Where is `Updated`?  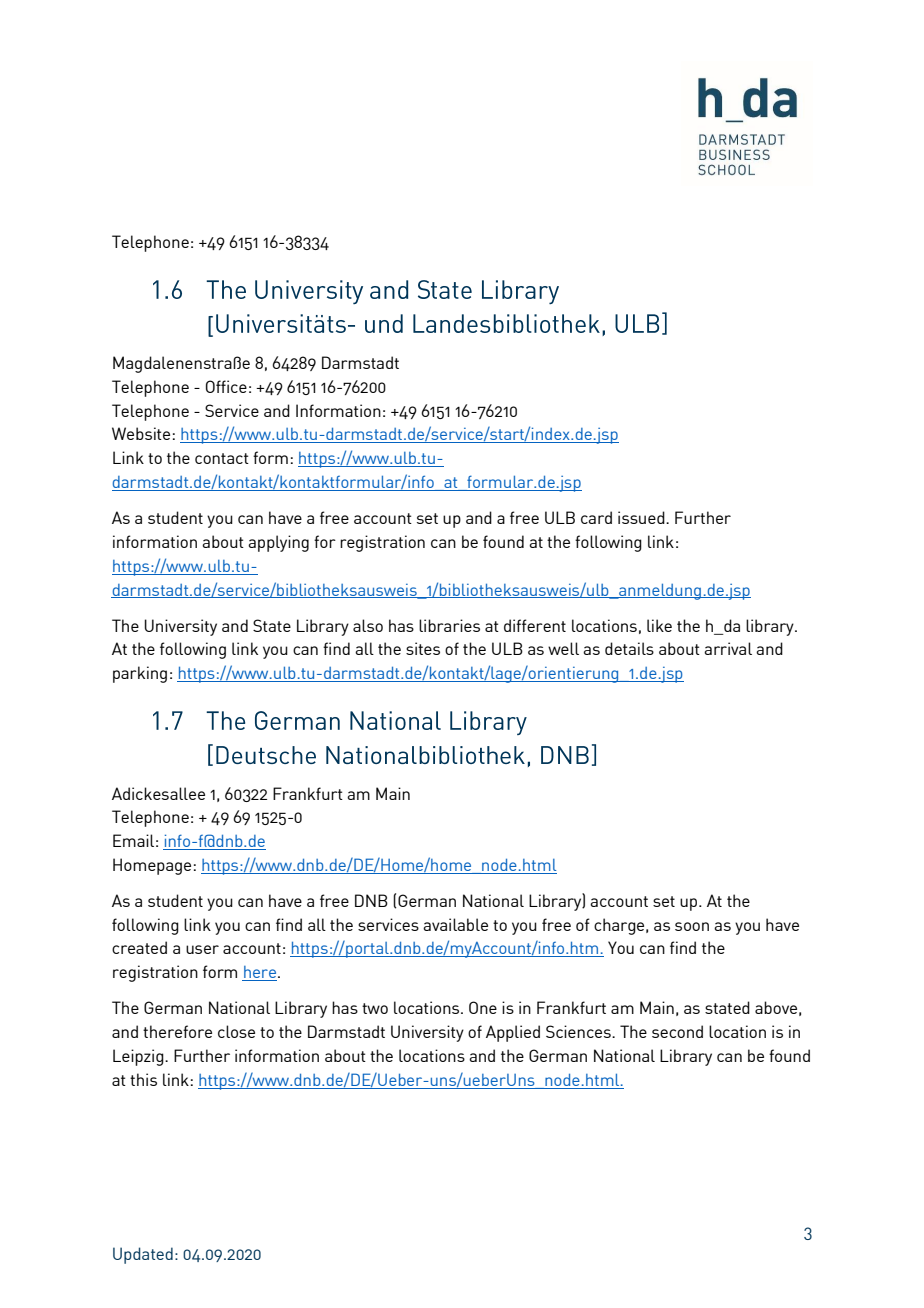 Updated is located at coordinates (143, 1255).
